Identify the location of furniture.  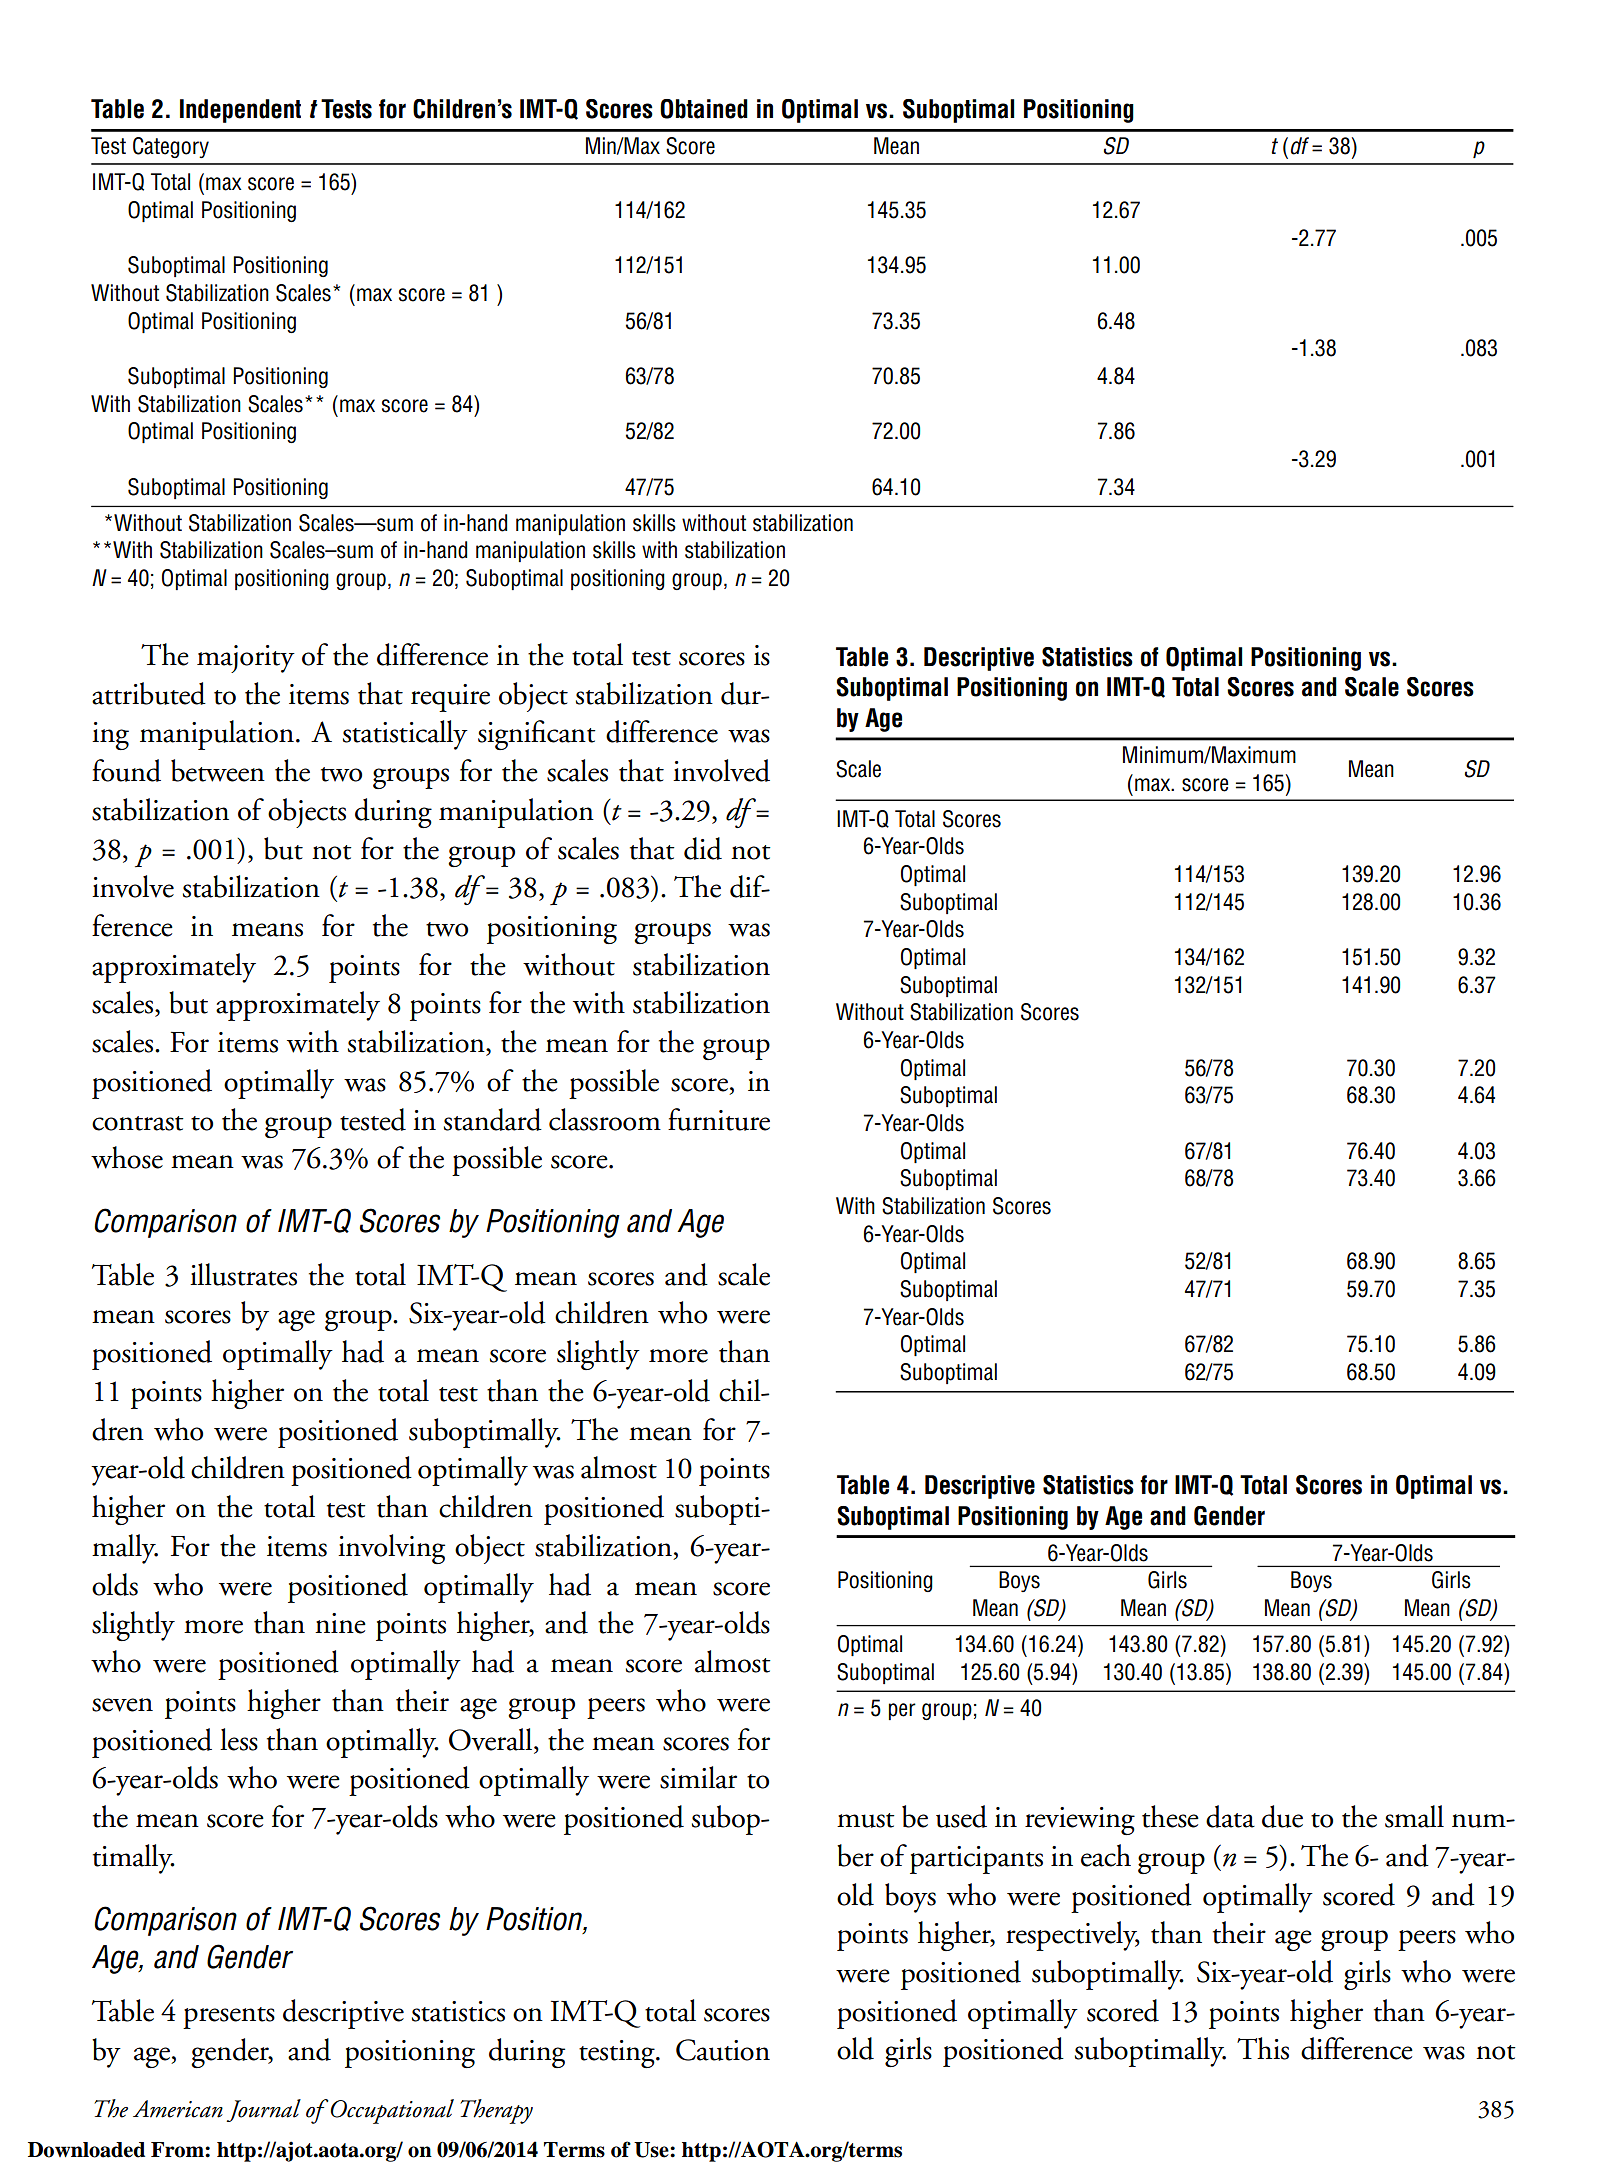
(719, 1119).
